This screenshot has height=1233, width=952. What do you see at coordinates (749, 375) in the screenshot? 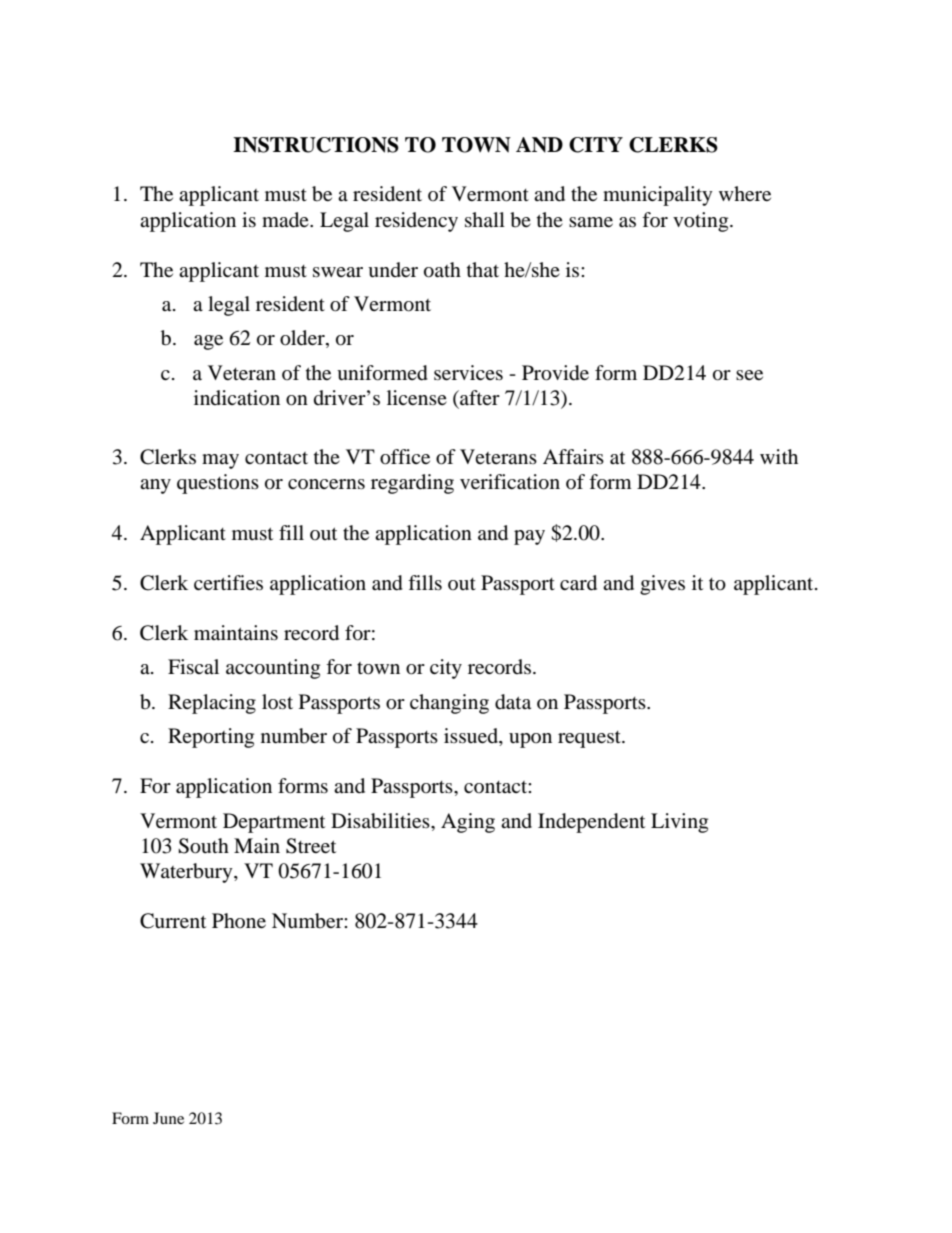
I see `see` at bounding box center [749, 375].
